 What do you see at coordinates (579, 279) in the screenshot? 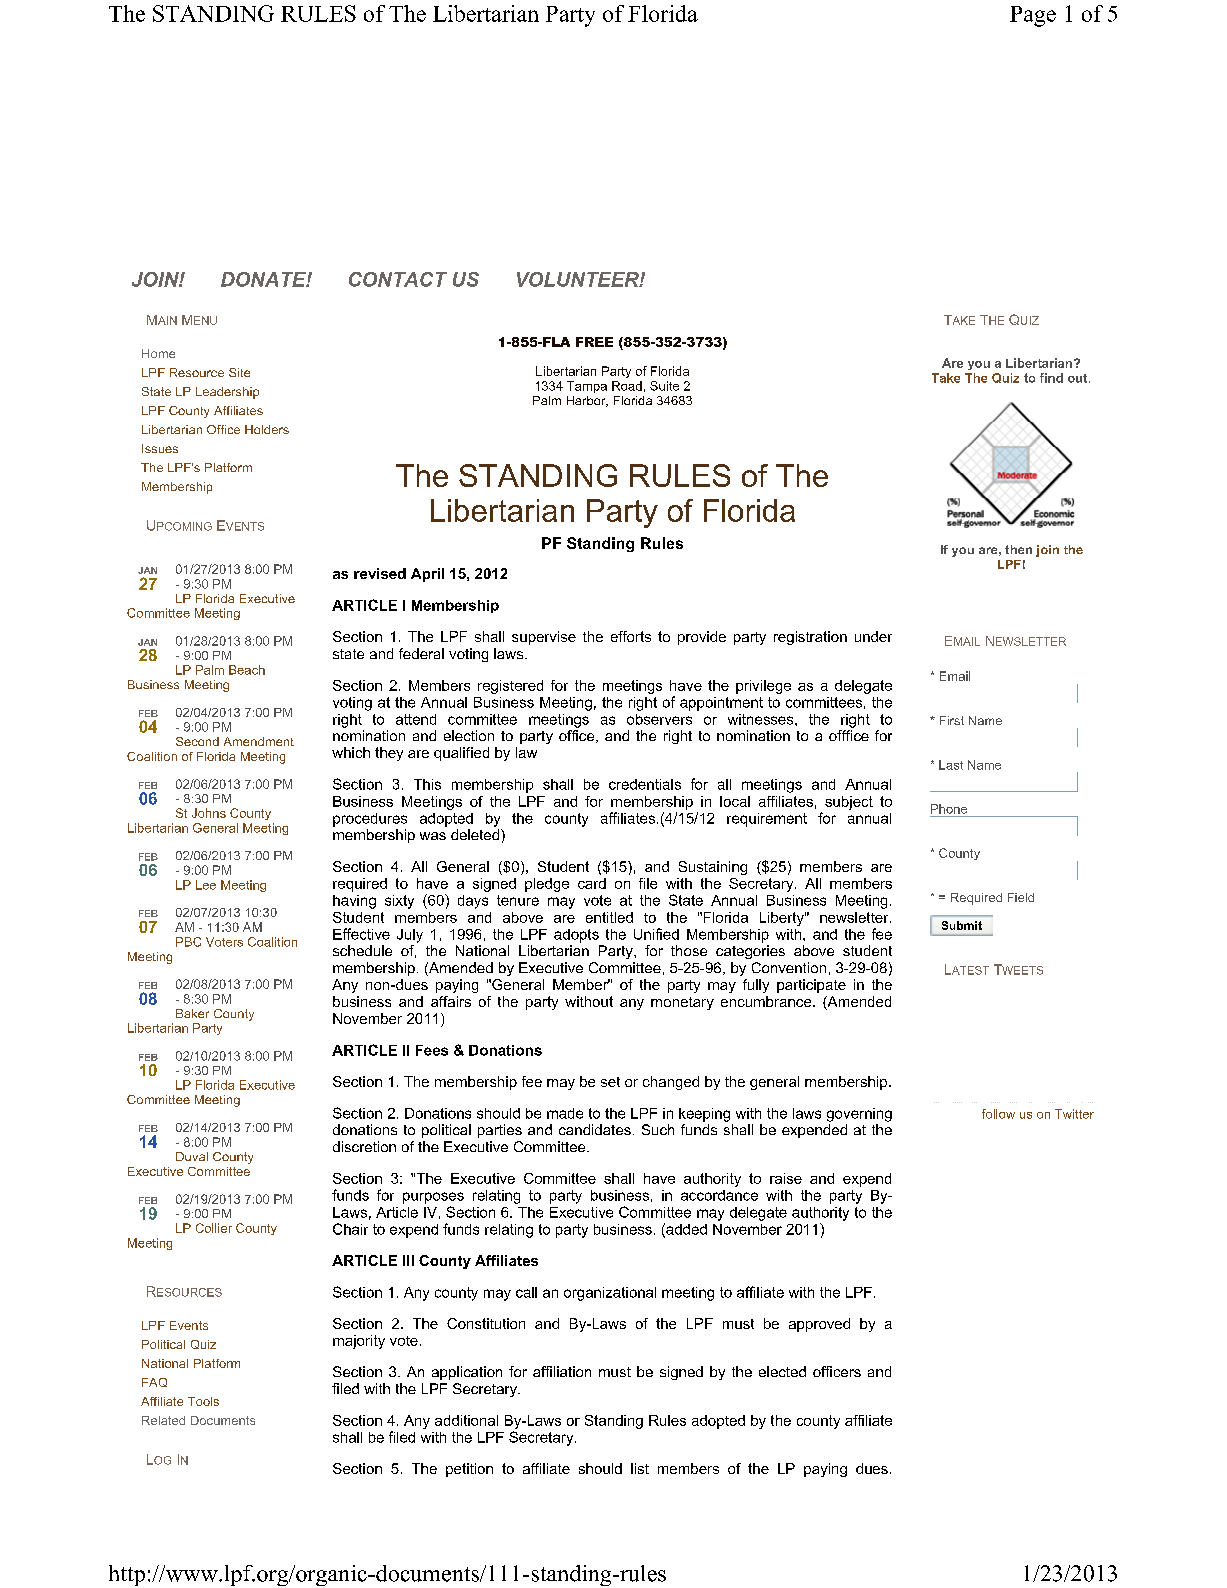
I see `VOLUNTEER` at bounding box center [579, 279].
